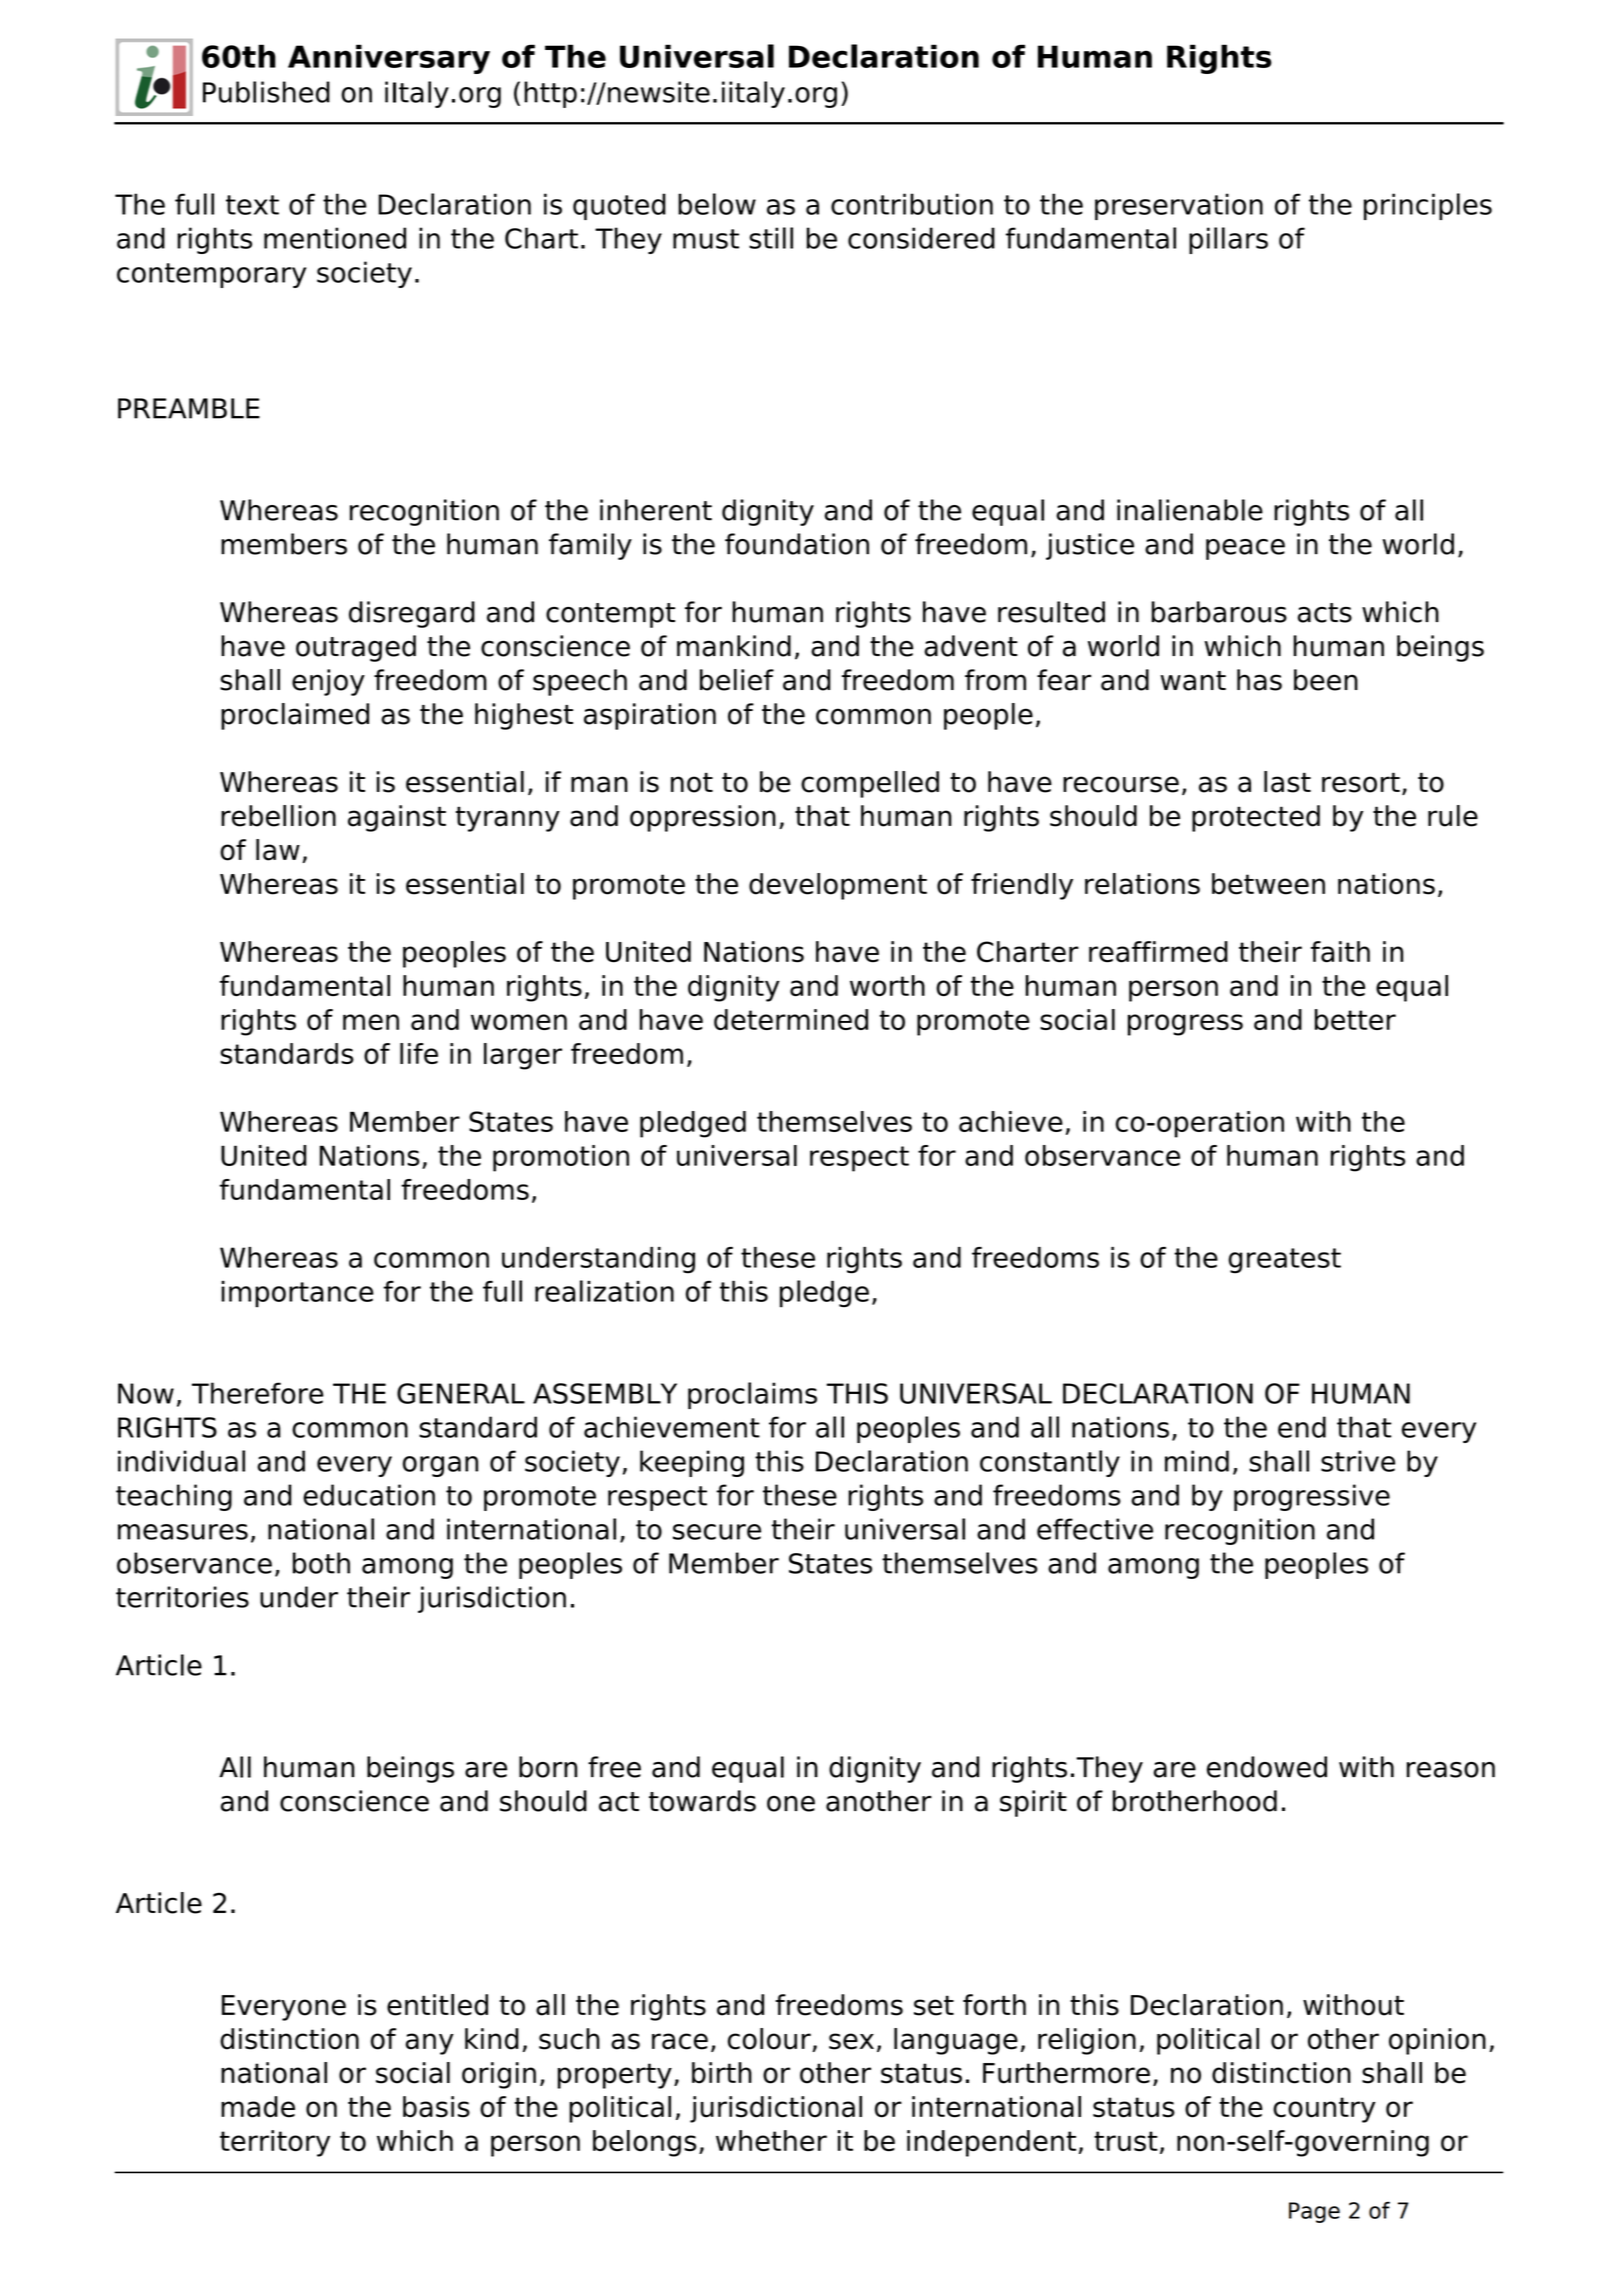 The width and height of the image is (1618, 2288). Describe the element at coordinates (275, 2143) in the image. I see `territory` at that location.
